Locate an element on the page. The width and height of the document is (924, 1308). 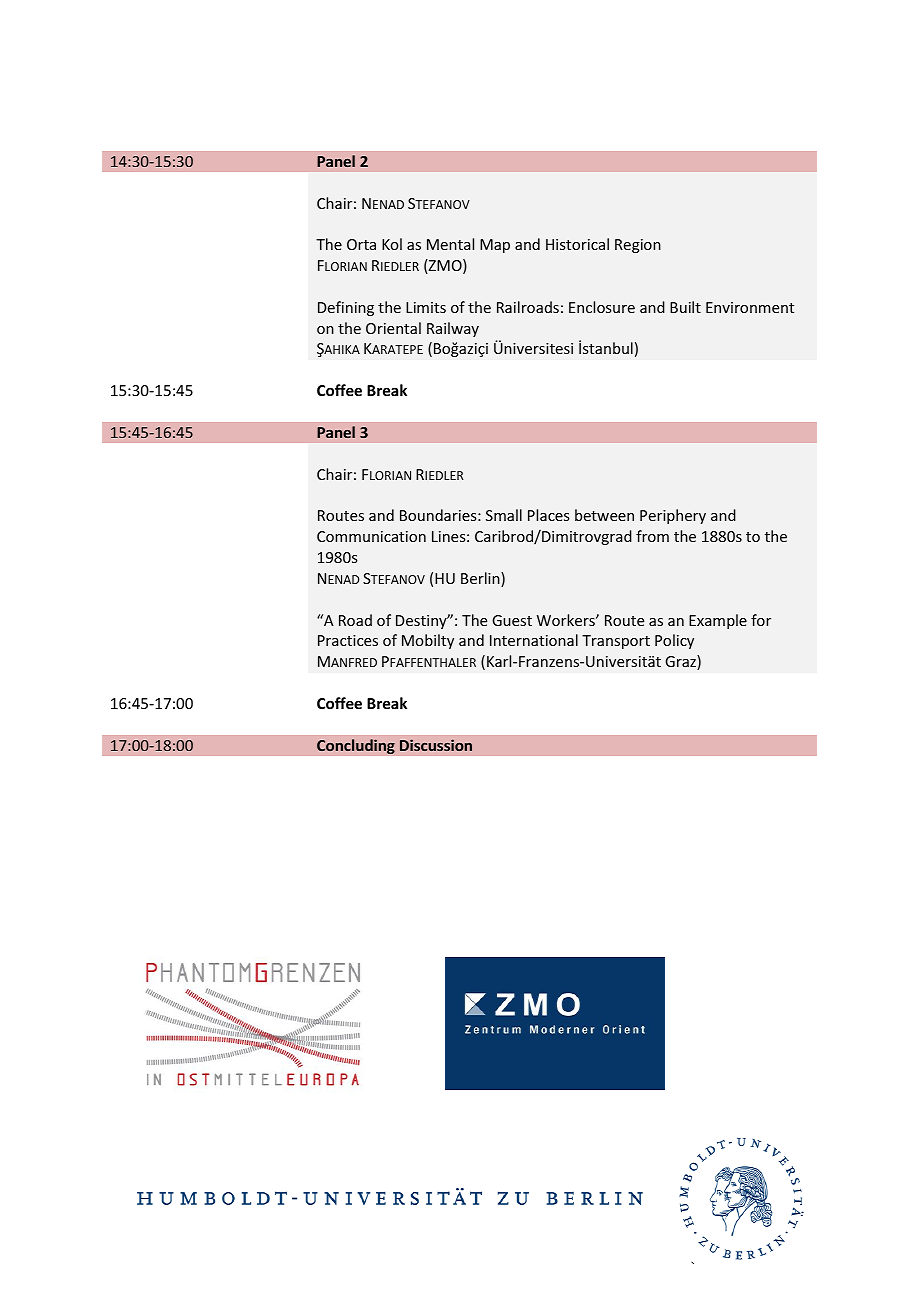
Practices is located at coordinates (348, 640).
